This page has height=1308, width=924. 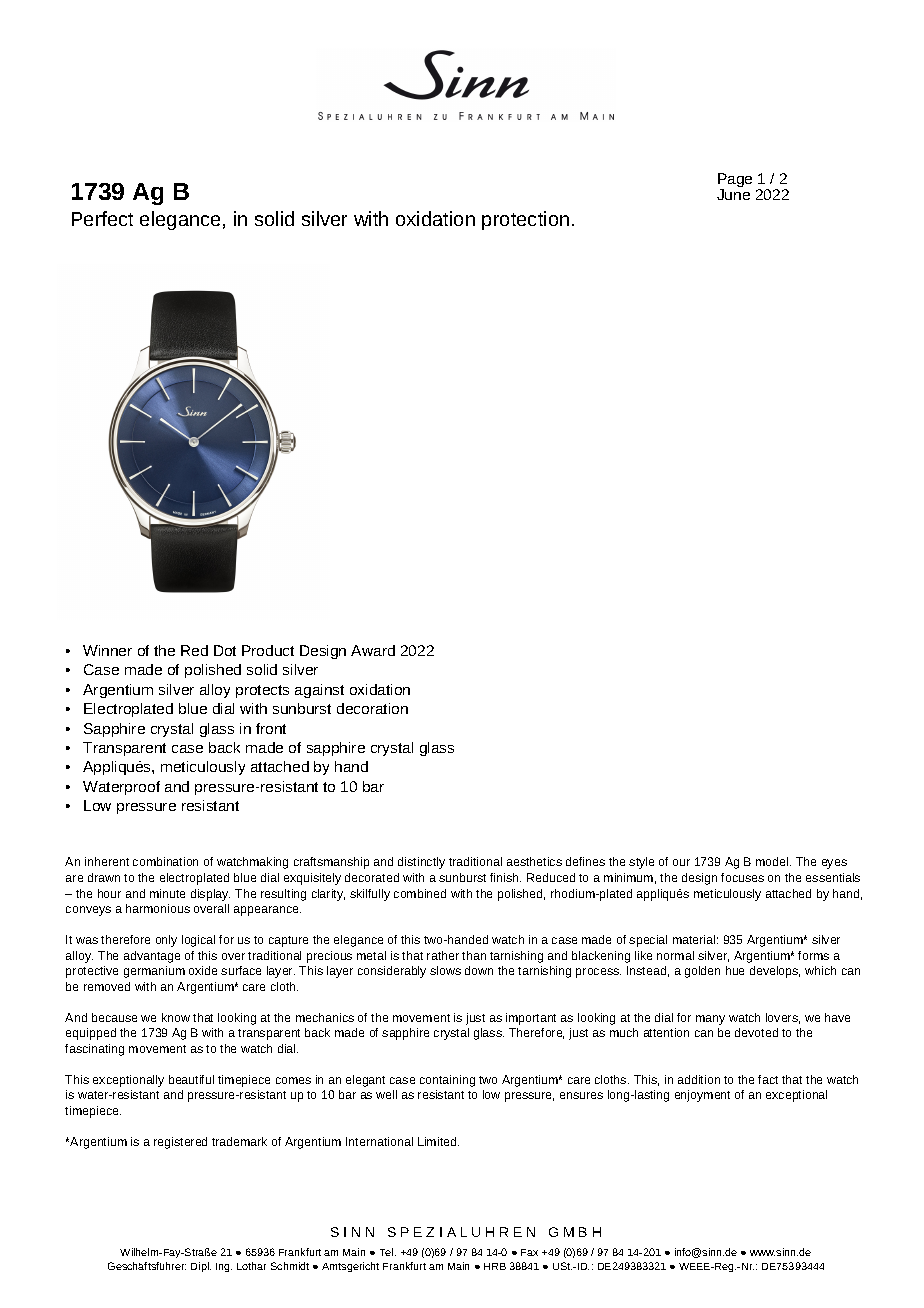 What do you see at coordinates (271, 728) in the page?
I see `front` at bounding box center [271, 728].
